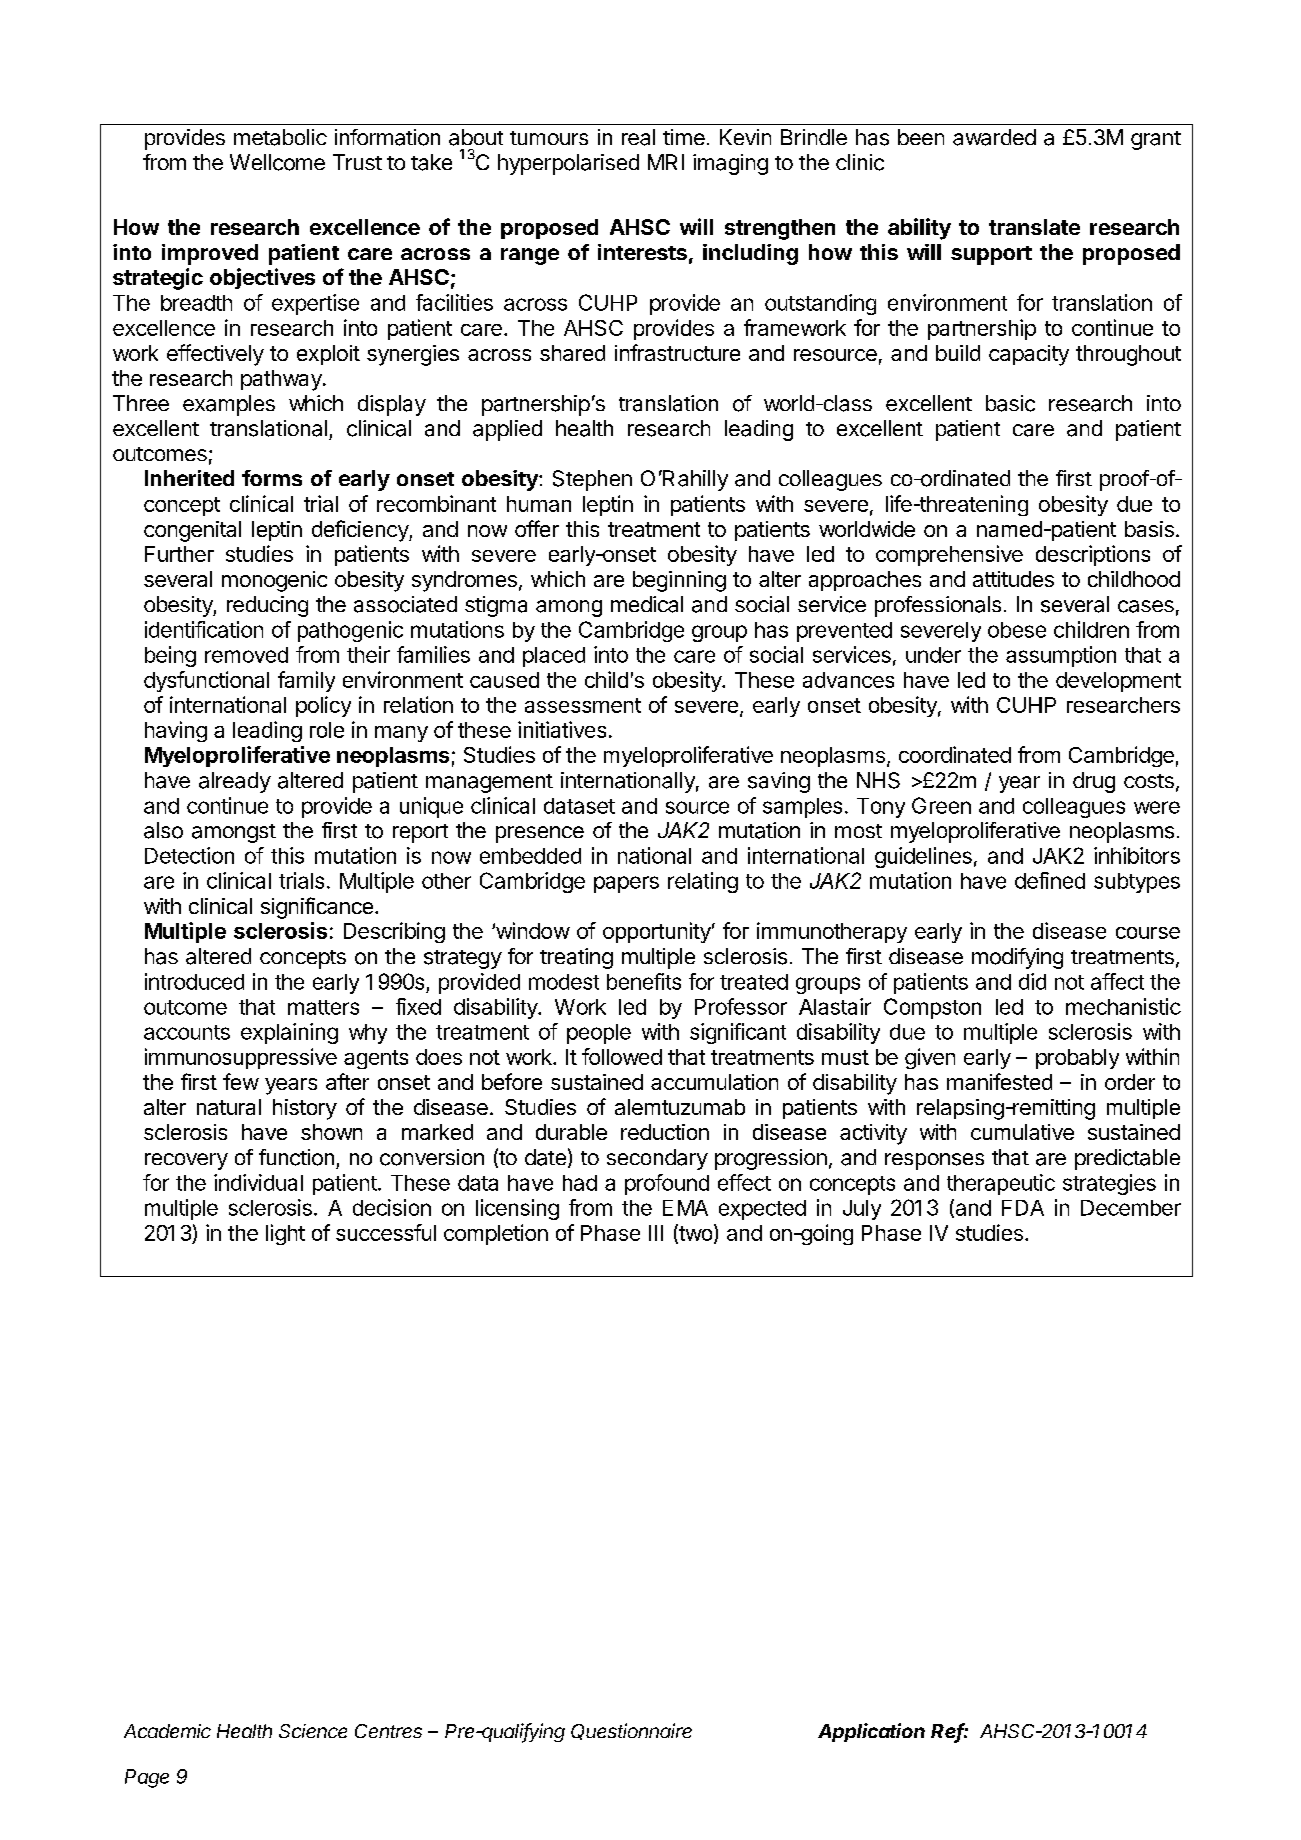 The width and height of the screenshot is (1301, 1840). I want to click on translate, so click(1034, 227).
